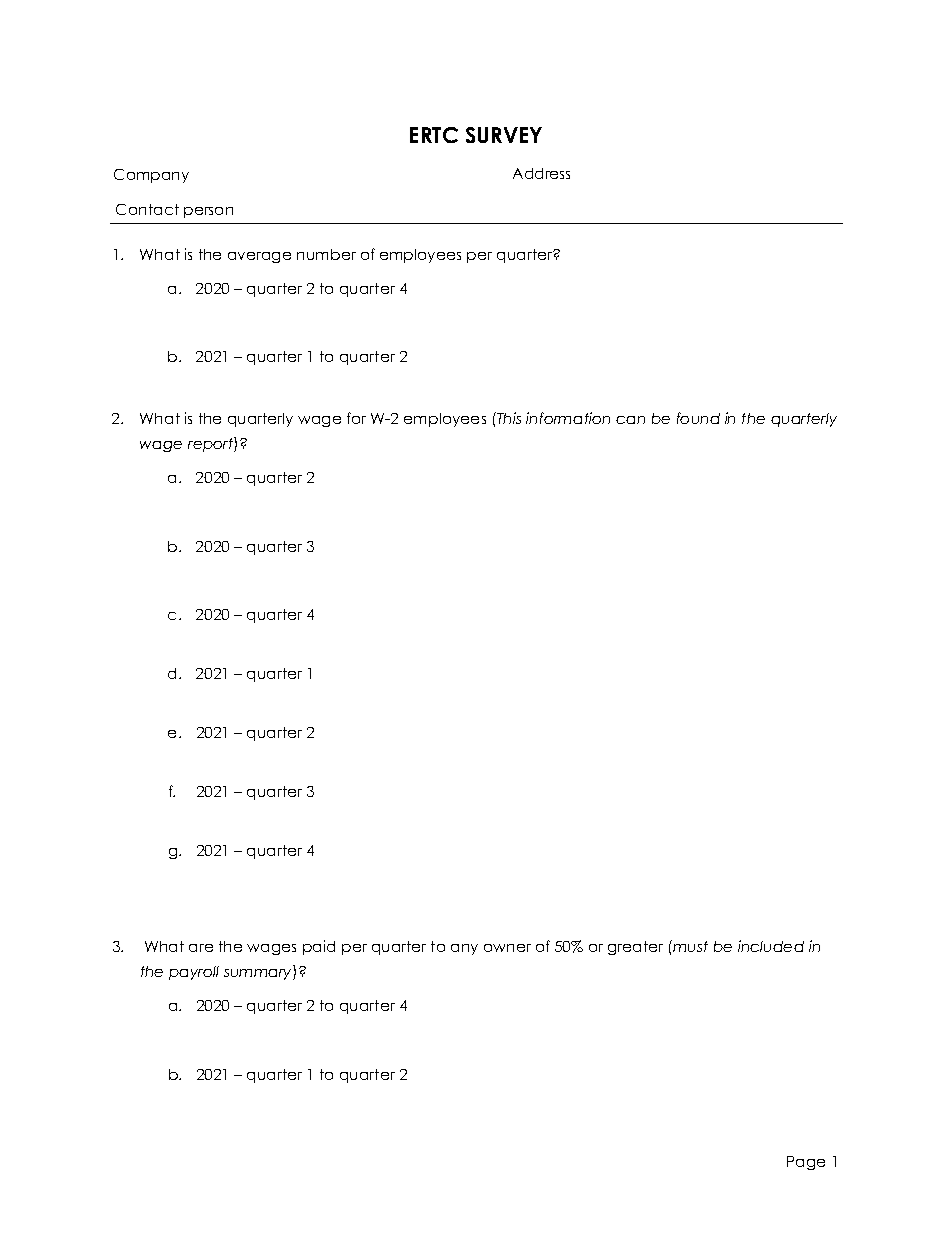 The height and width of the document is (1233, 952). What do you see at coordinates (507, 948) in the document?
I see `owner` at bounding box center [507, 948].
